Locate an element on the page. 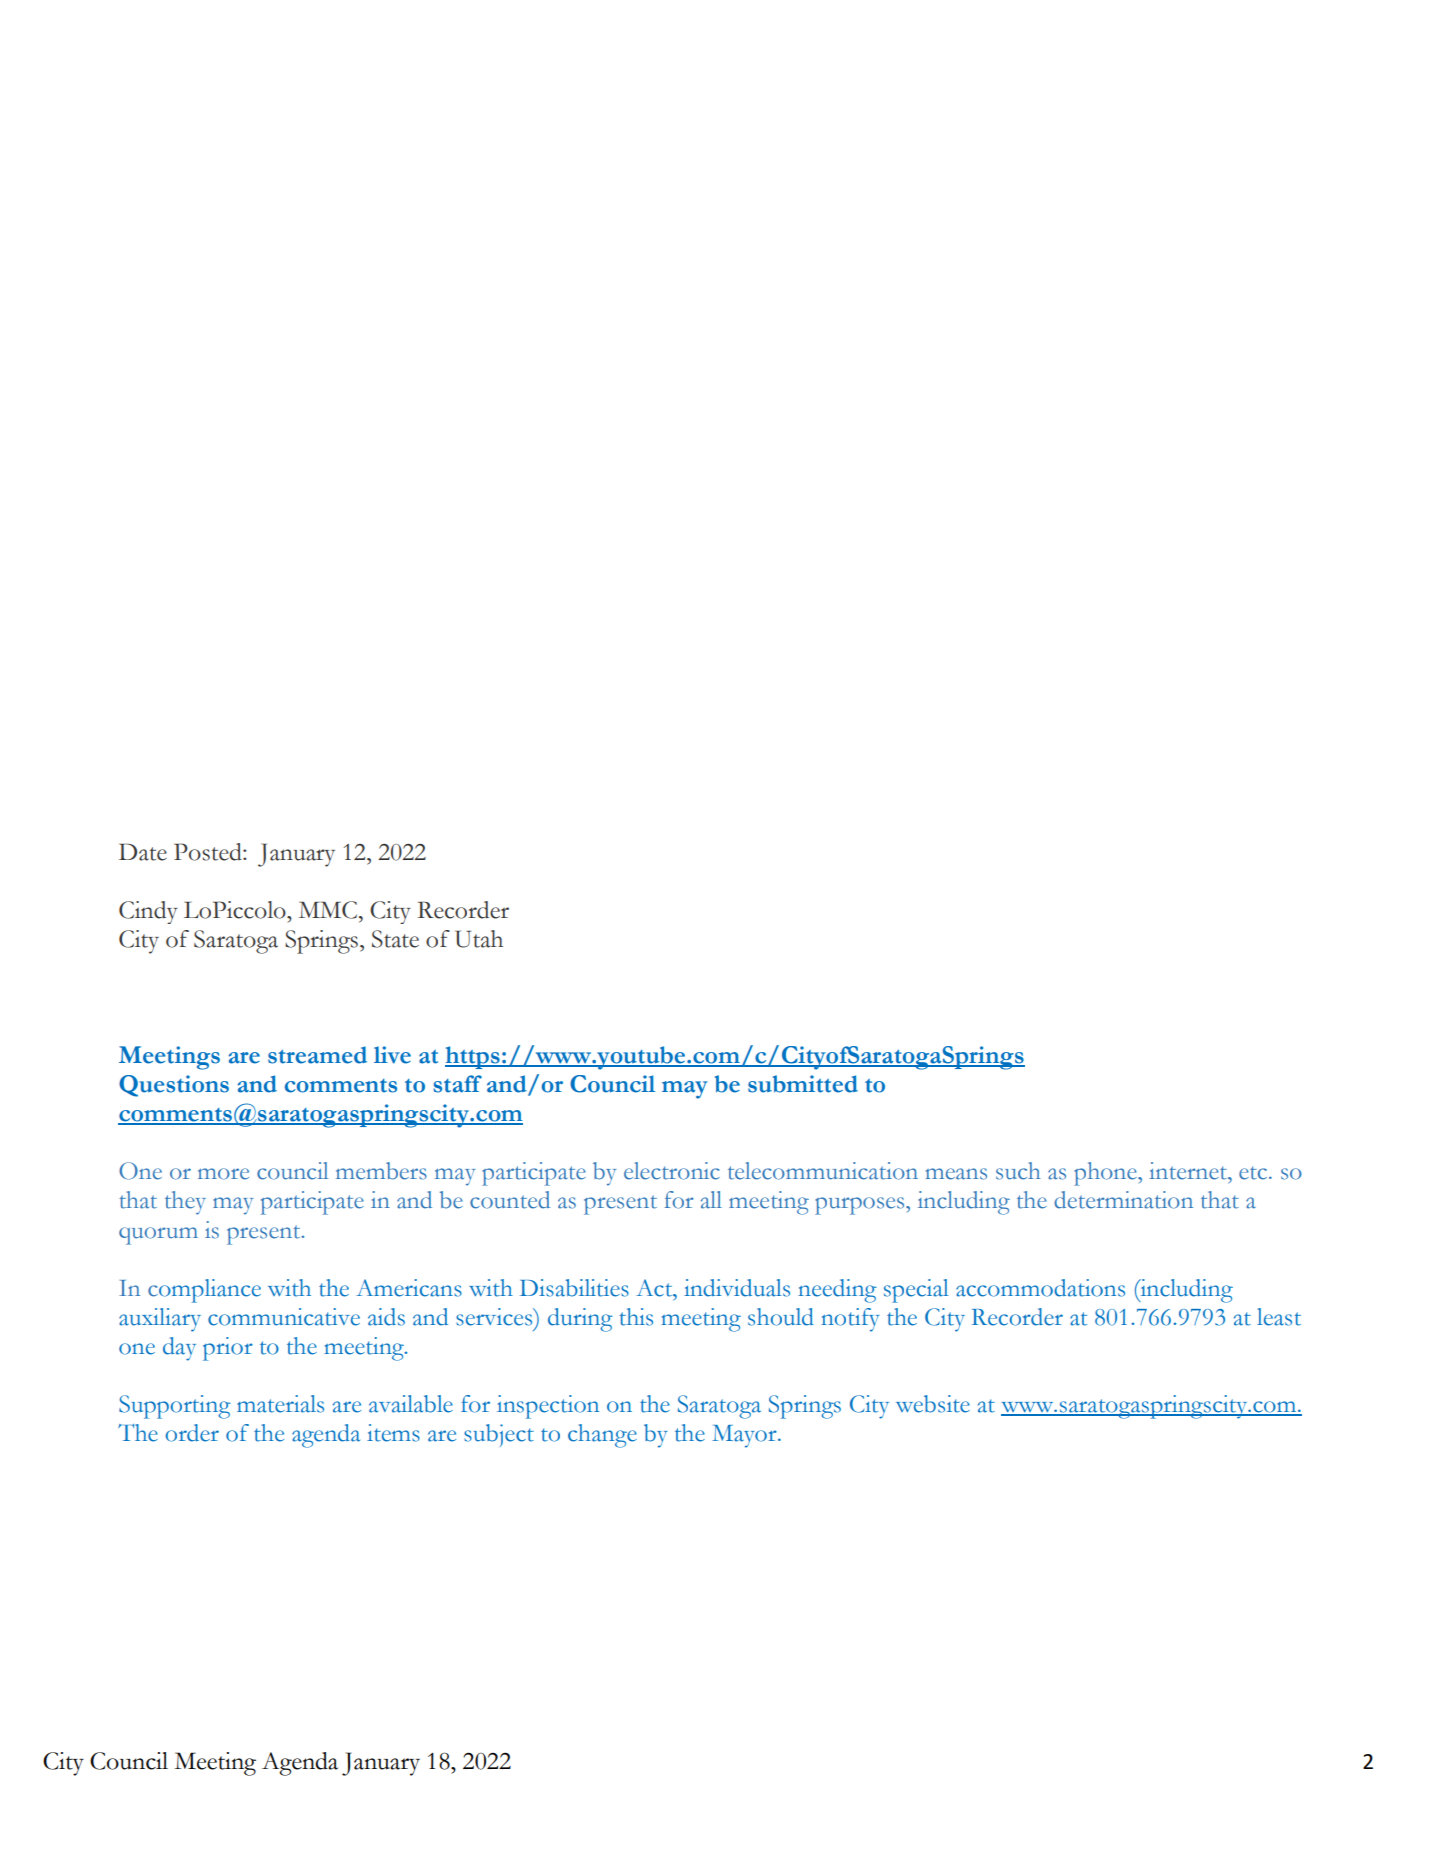 This image has width=1437, height=1860. internet is located at coordinates (1189, 1171).
